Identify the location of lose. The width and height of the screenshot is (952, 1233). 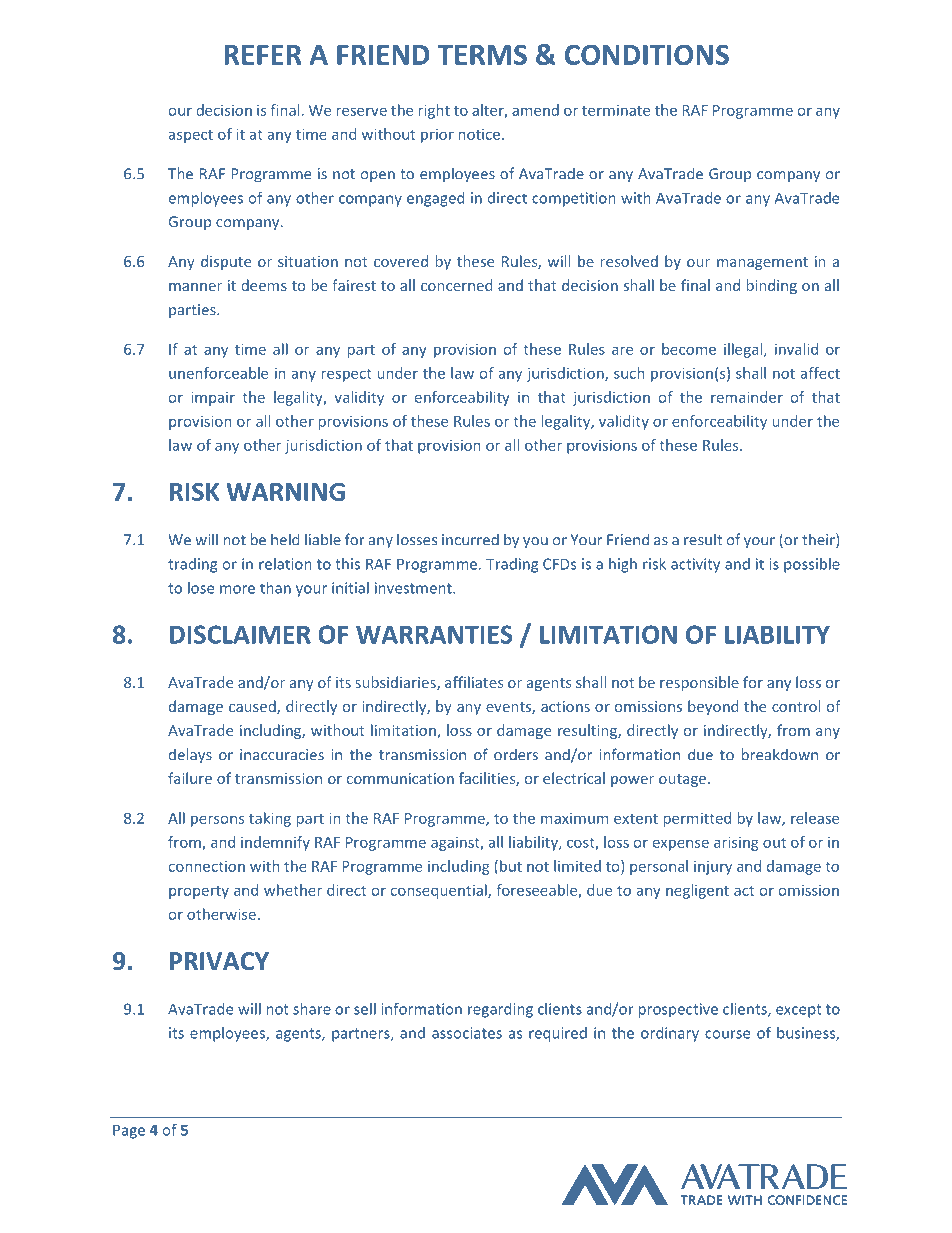
(201, 588).
